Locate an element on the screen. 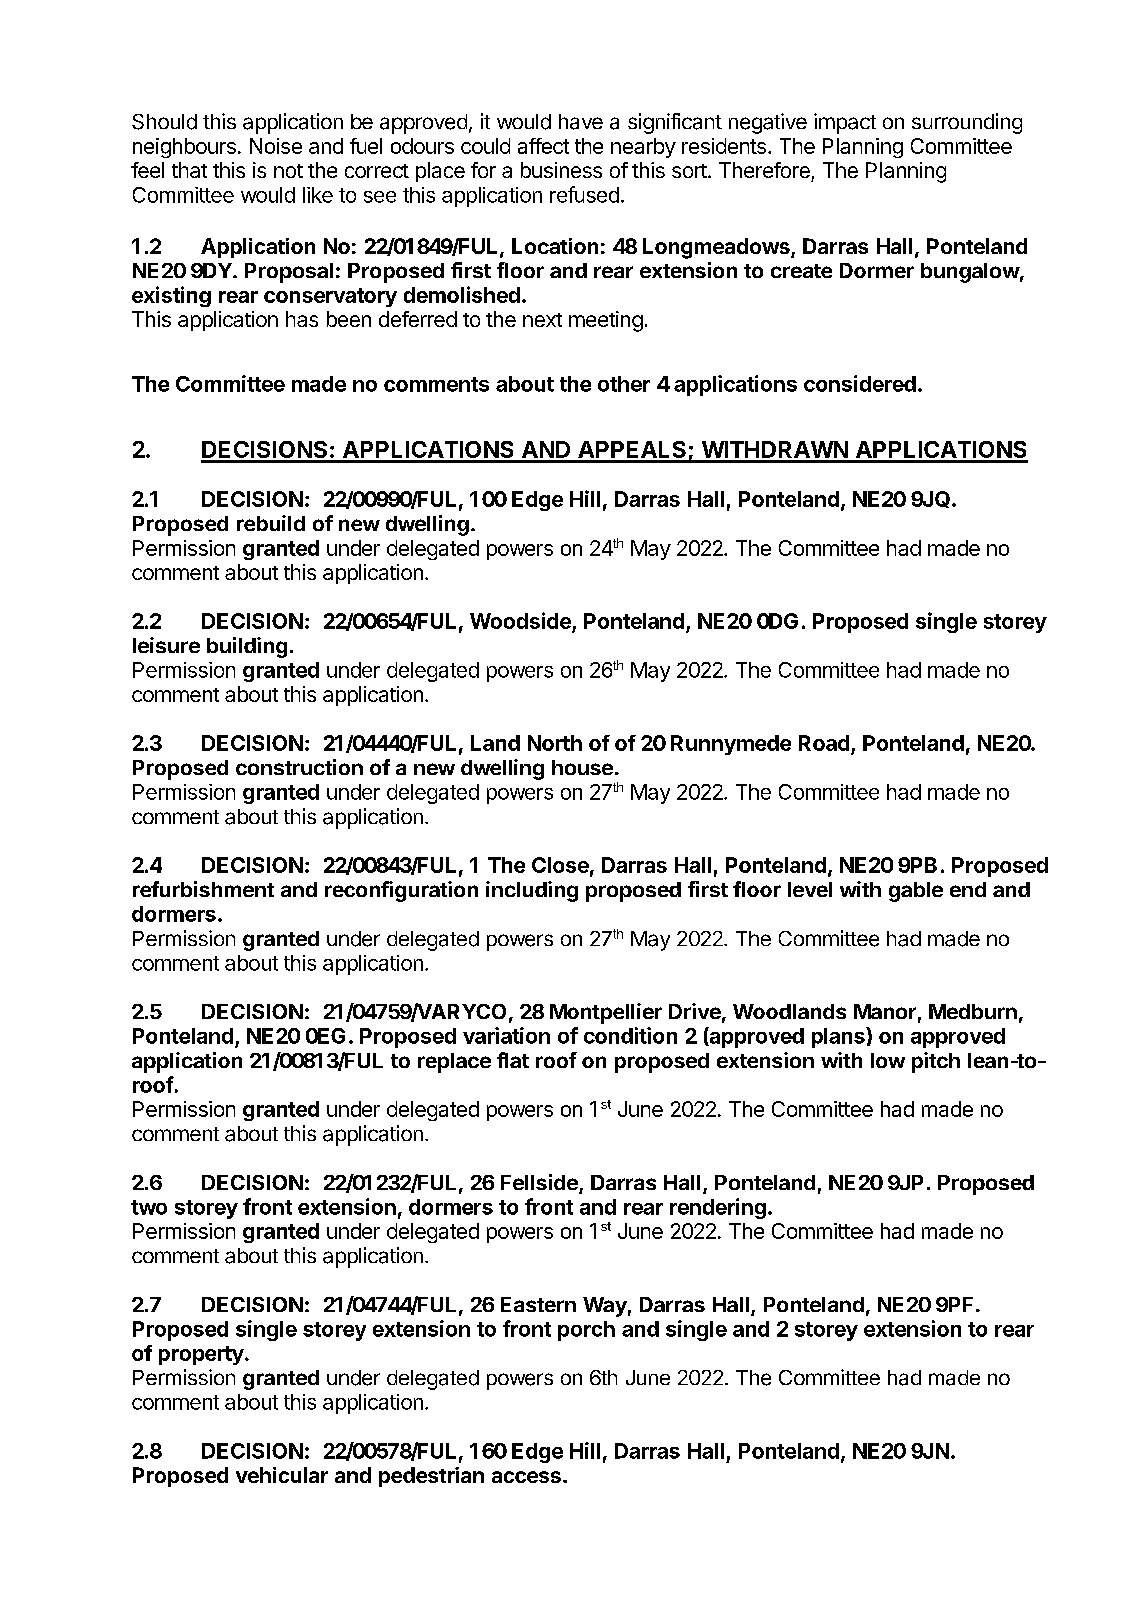  impact is located at coordinates (845, 123).
